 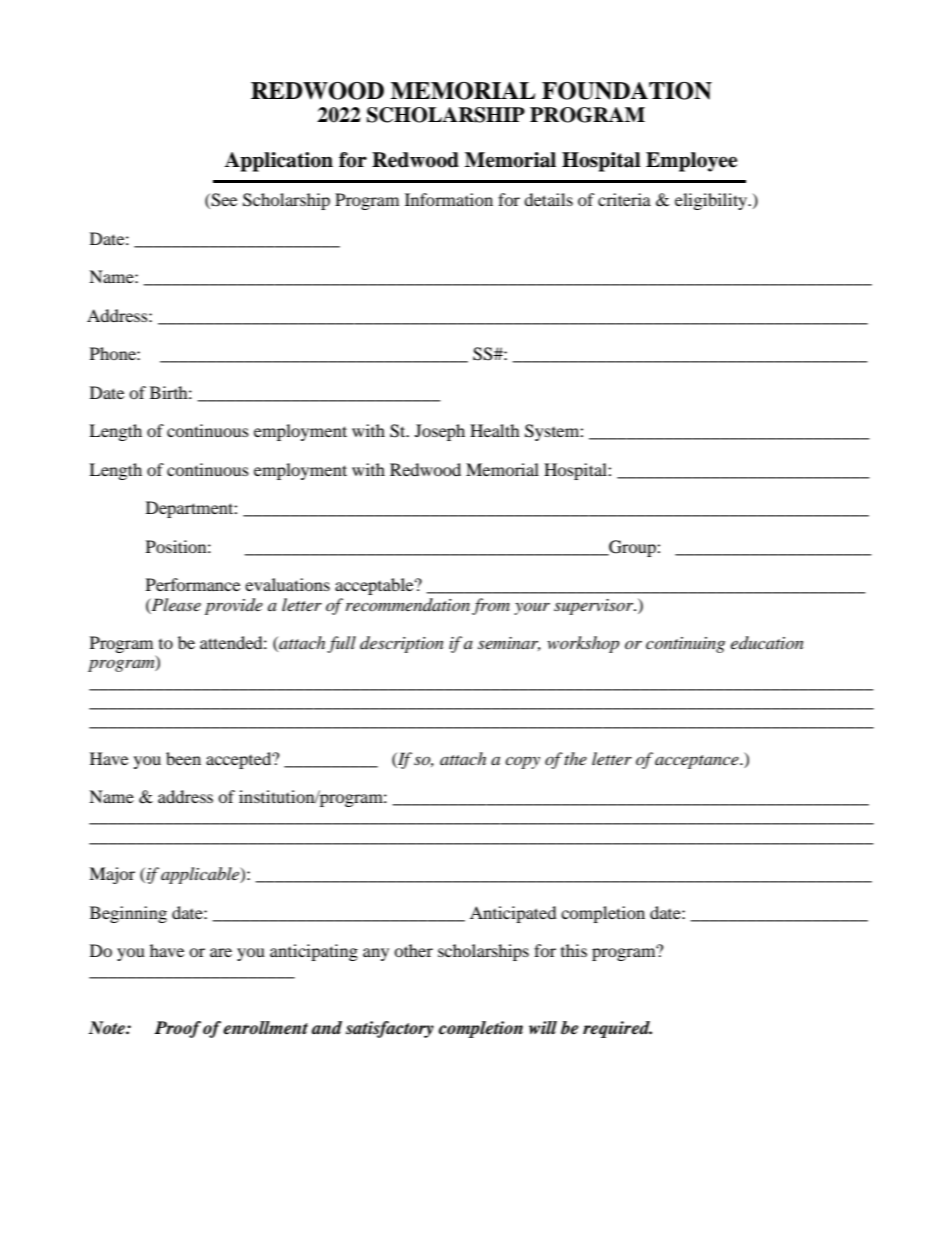 What do you see at coordinates (440, 432) in the page?
I see `Joseph` at bounding box center [440, 432].
